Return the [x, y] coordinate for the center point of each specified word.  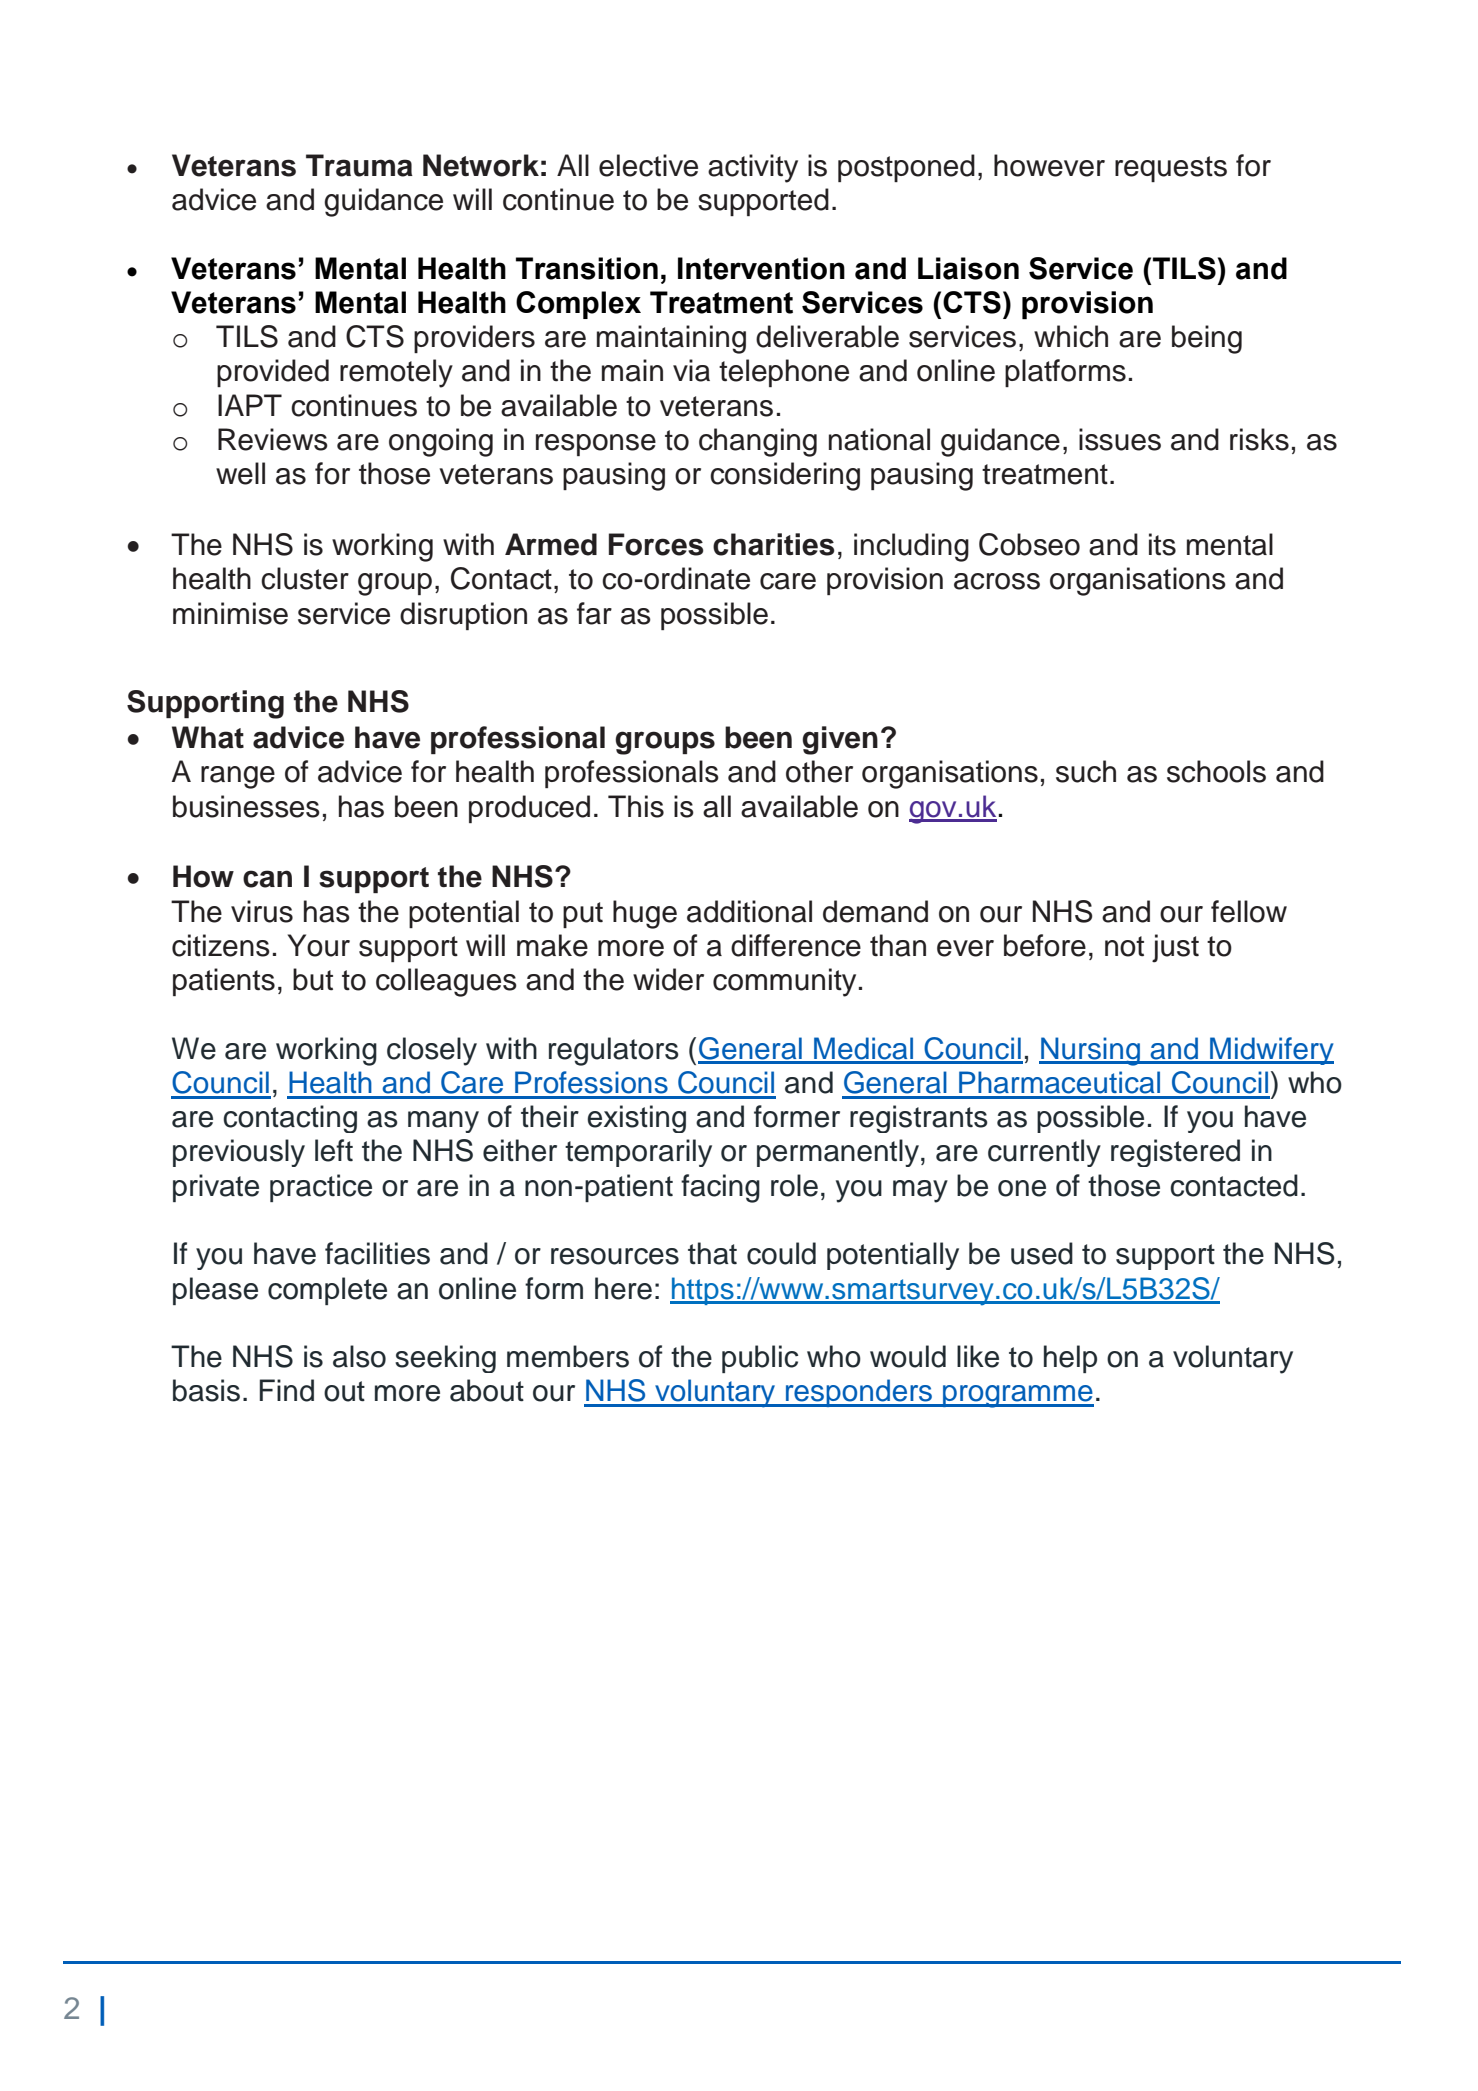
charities [774, 544]
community [784, 982]
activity [753, 168]
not [1124, 946]
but [313, 979]
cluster [305, 578]
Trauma [359, 165]
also [359, 1356]
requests [1171, 169]
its [1162, 544]
